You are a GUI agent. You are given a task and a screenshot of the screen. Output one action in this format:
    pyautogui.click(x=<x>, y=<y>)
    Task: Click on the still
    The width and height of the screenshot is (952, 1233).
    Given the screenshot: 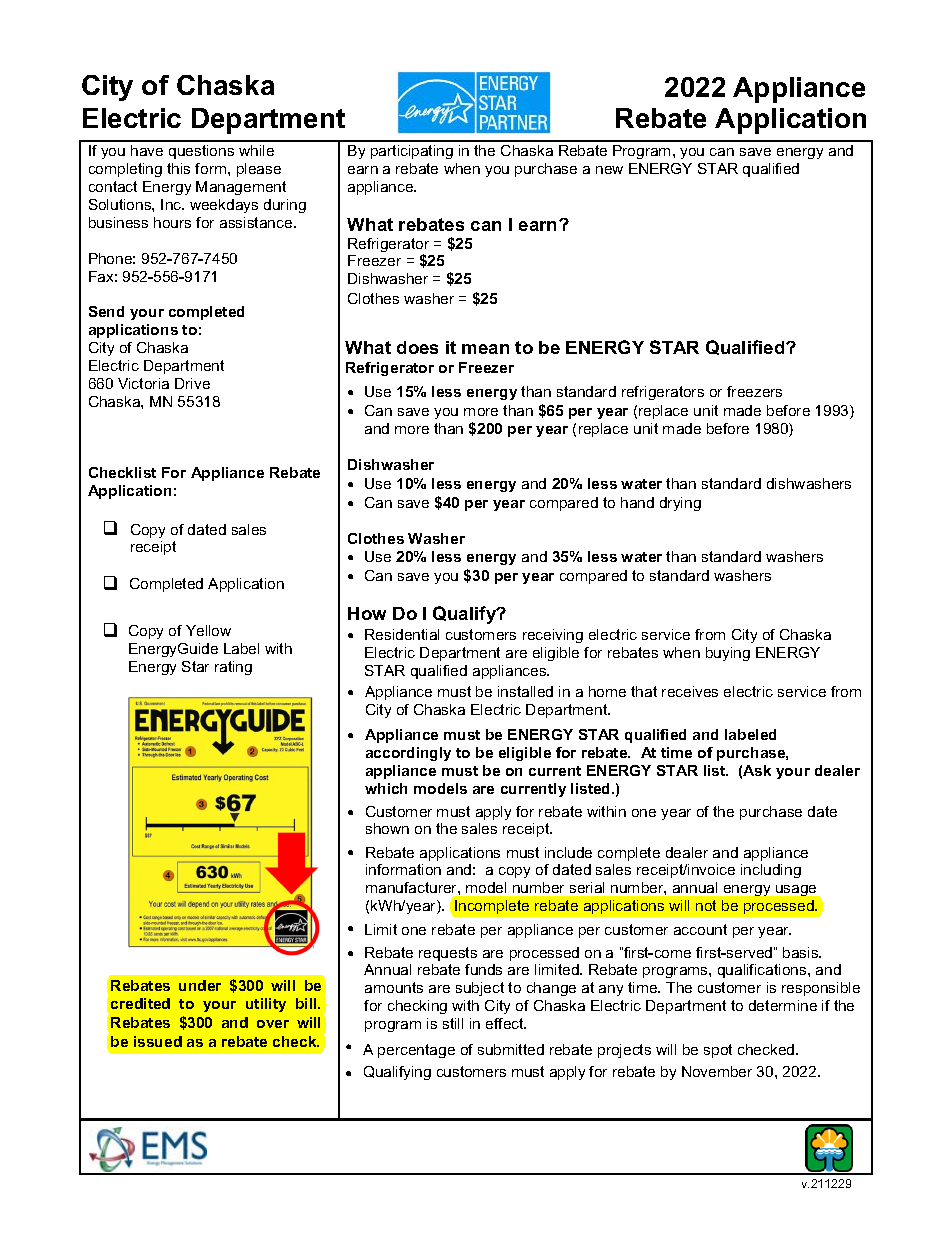 What is the action you would take?
    pyautogui.click(x=453, y=1023)
